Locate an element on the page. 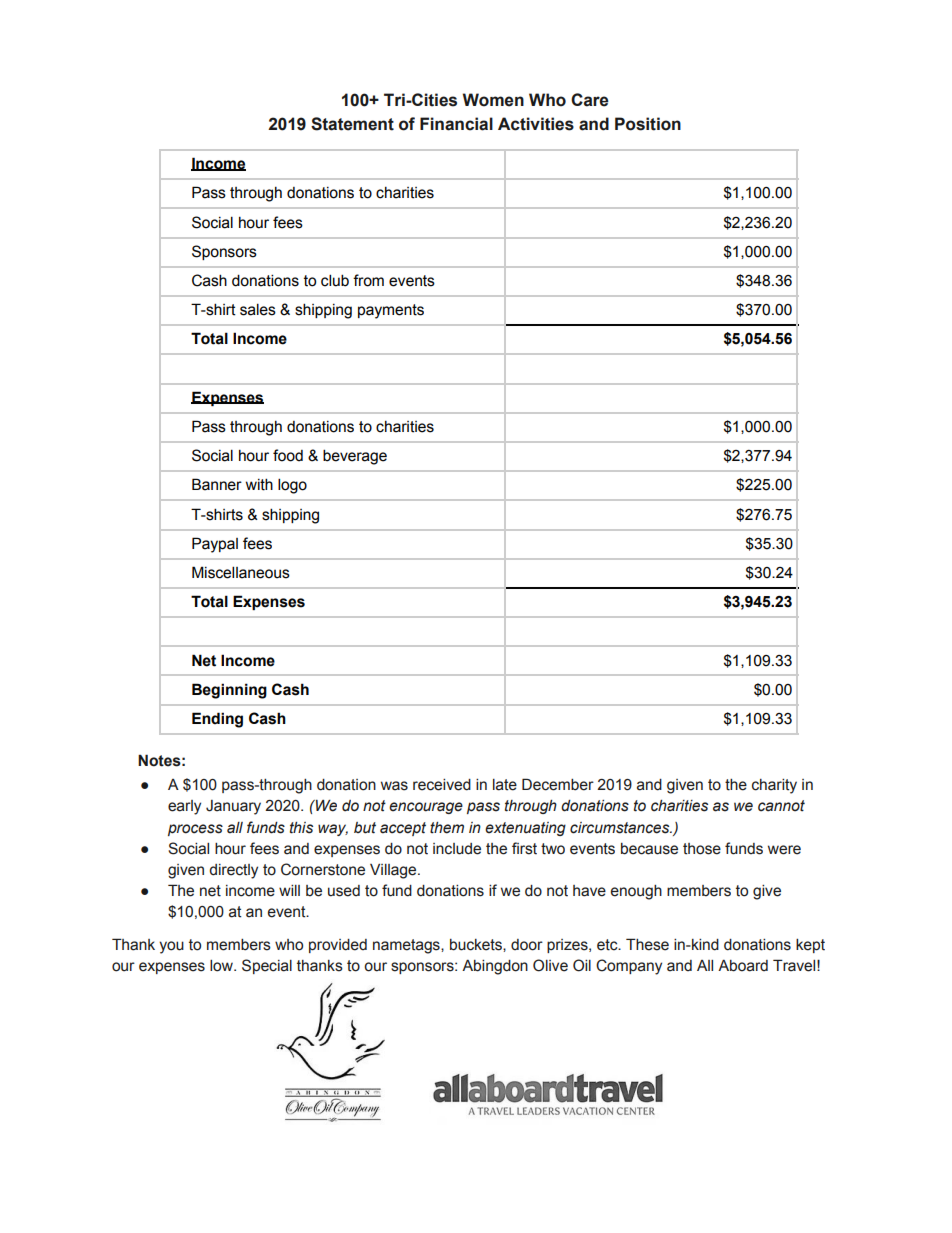 This page has width=952, height=1233. Financial is located at coordinates (456, 124).
